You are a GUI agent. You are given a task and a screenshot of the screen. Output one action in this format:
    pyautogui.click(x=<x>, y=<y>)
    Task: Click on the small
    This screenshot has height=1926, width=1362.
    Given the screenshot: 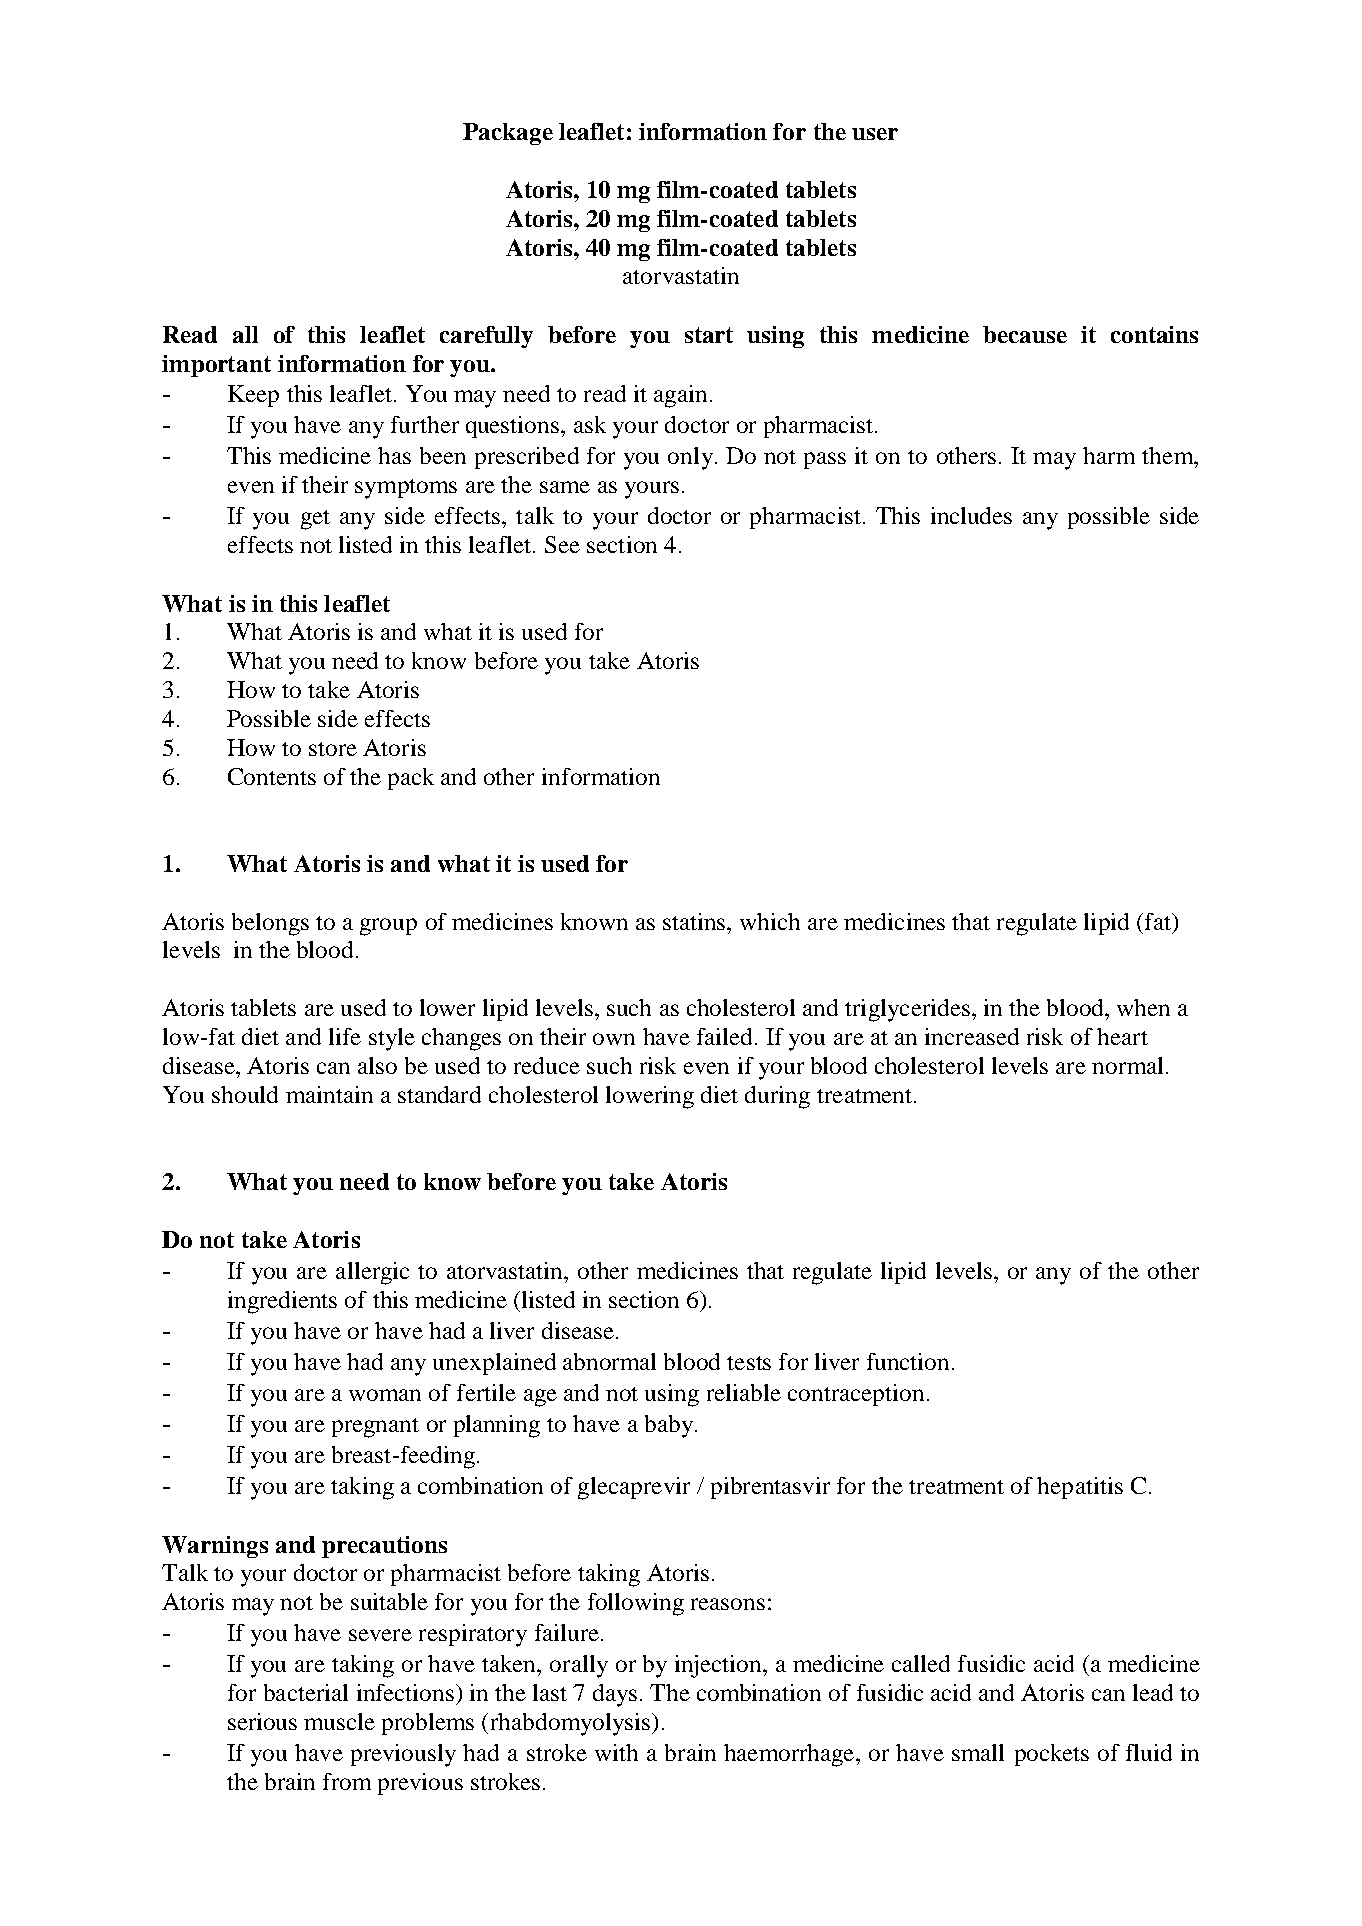 What is the action you would take?
    pyautogui.click(x=978, y=1752)
